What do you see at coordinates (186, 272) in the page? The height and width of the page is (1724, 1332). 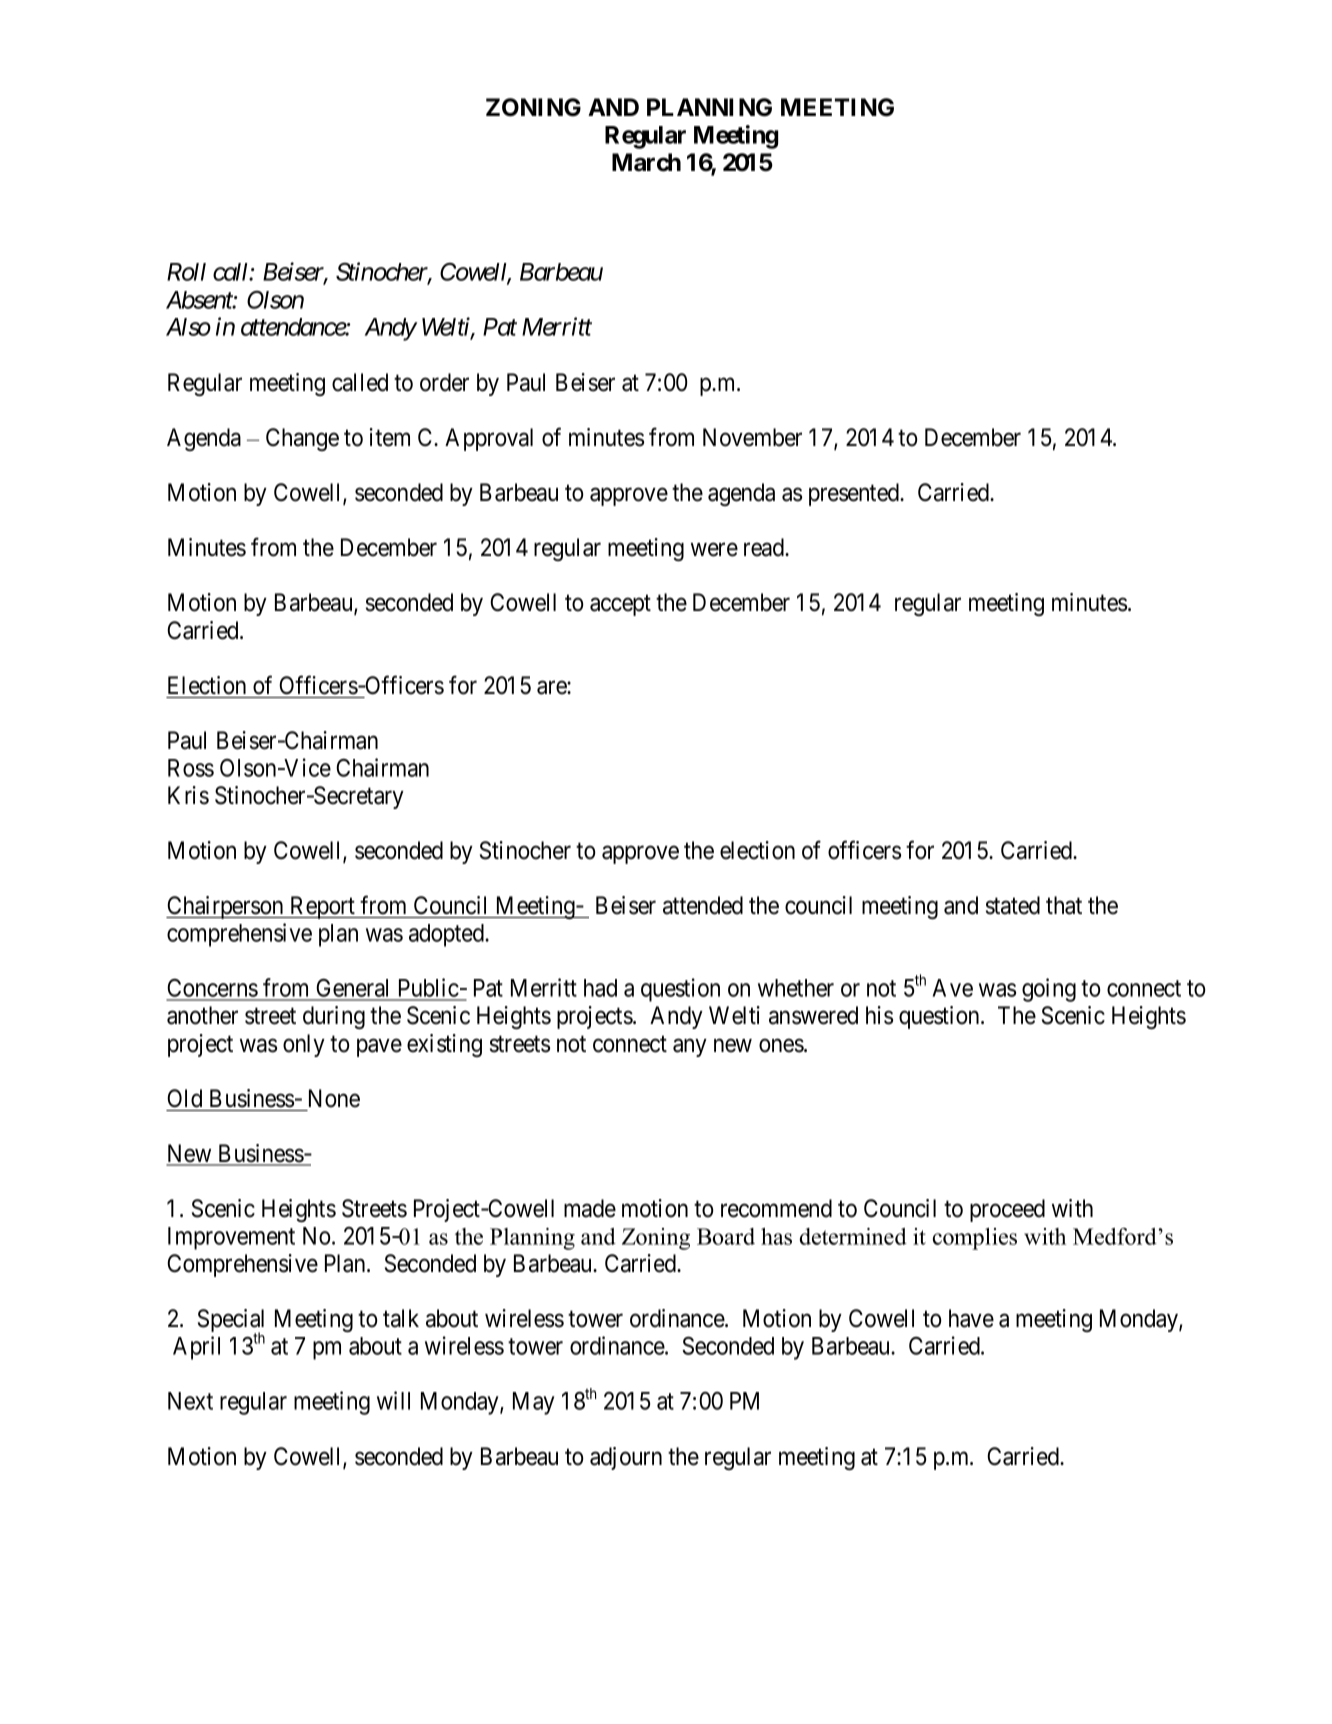 I see `Roll` at bounding box center [186, 272].
